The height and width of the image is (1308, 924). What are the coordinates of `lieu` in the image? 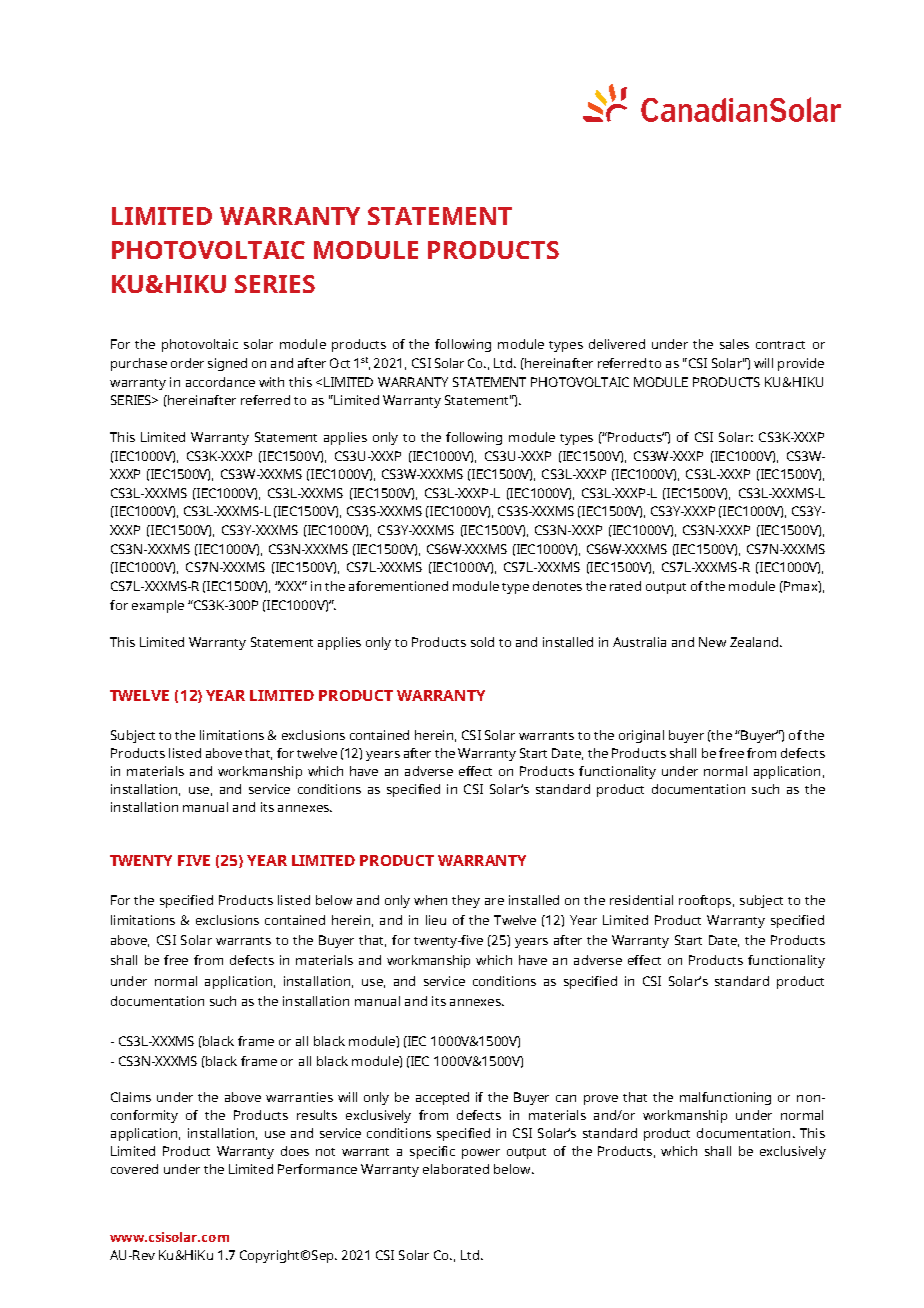 It's located at (436, 920).
